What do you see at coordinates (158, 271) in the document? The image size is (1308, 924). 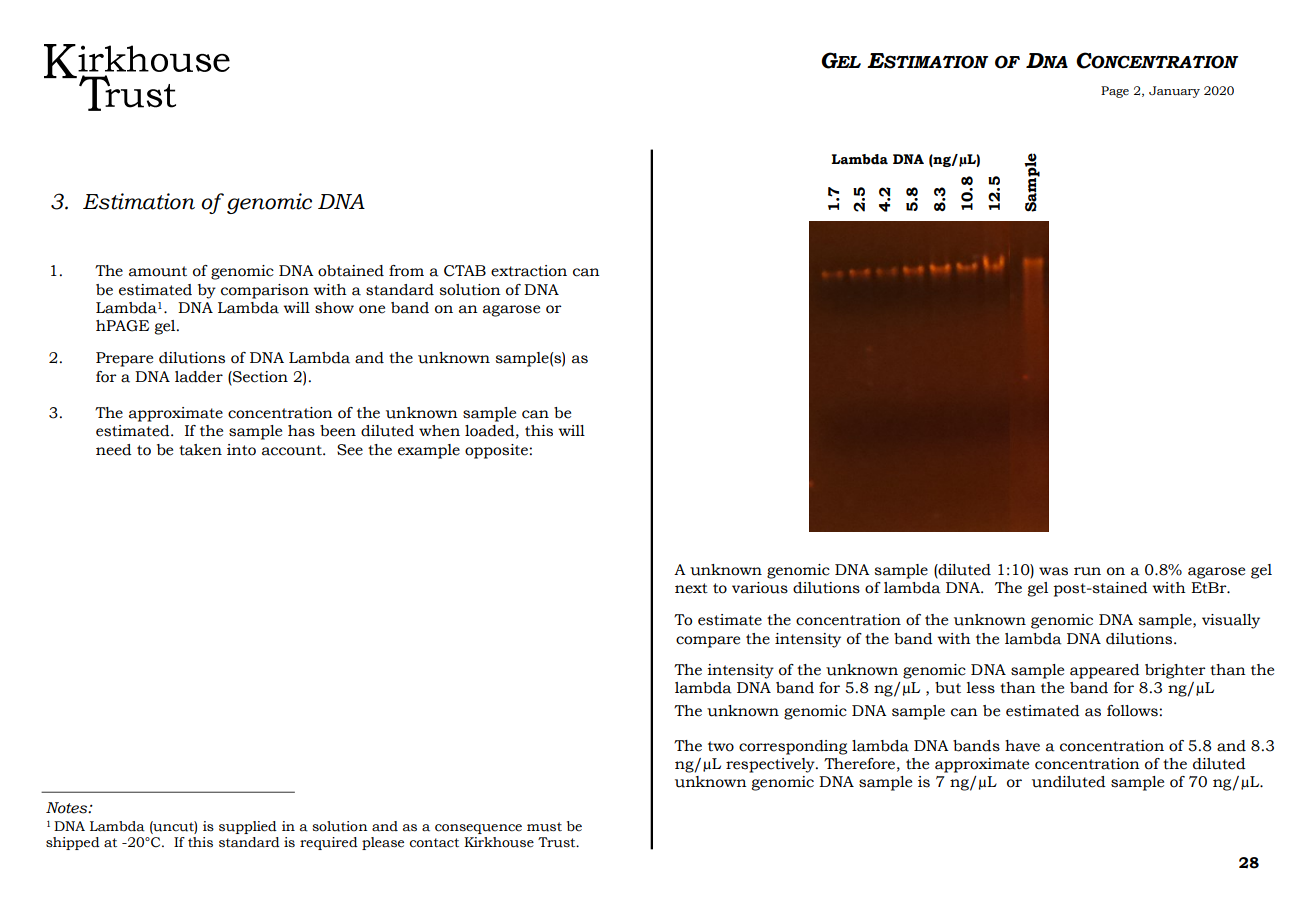 I see `amount` at bounding box center [158, 271].
